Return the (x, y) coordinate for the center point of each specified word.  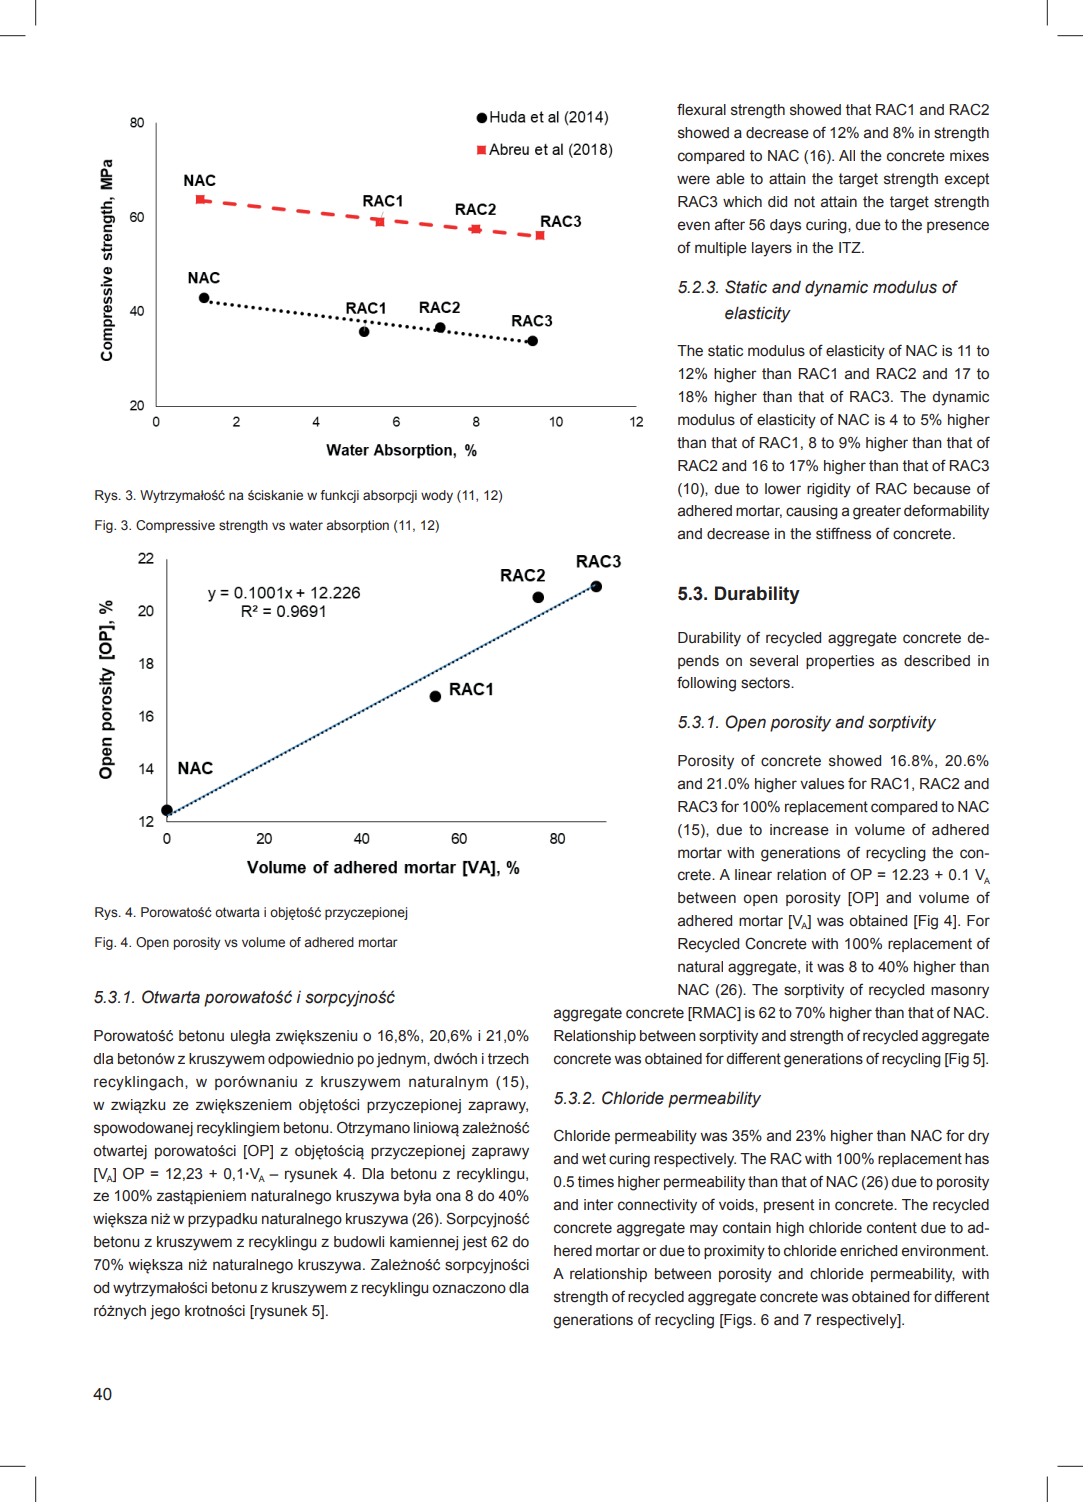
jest (474, 1243)
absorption (357, 526)
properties (840, 662)
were (693, 180)
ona (448, 1196)
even (694, 226)
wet (594, 1159)
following (706, 684)
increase (799, 830)
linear (753, 875)
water (306, 525)
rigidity (829, 490)
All (847, 155)
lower (783, 489)
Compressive (175, 526)
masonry (960, 992)
